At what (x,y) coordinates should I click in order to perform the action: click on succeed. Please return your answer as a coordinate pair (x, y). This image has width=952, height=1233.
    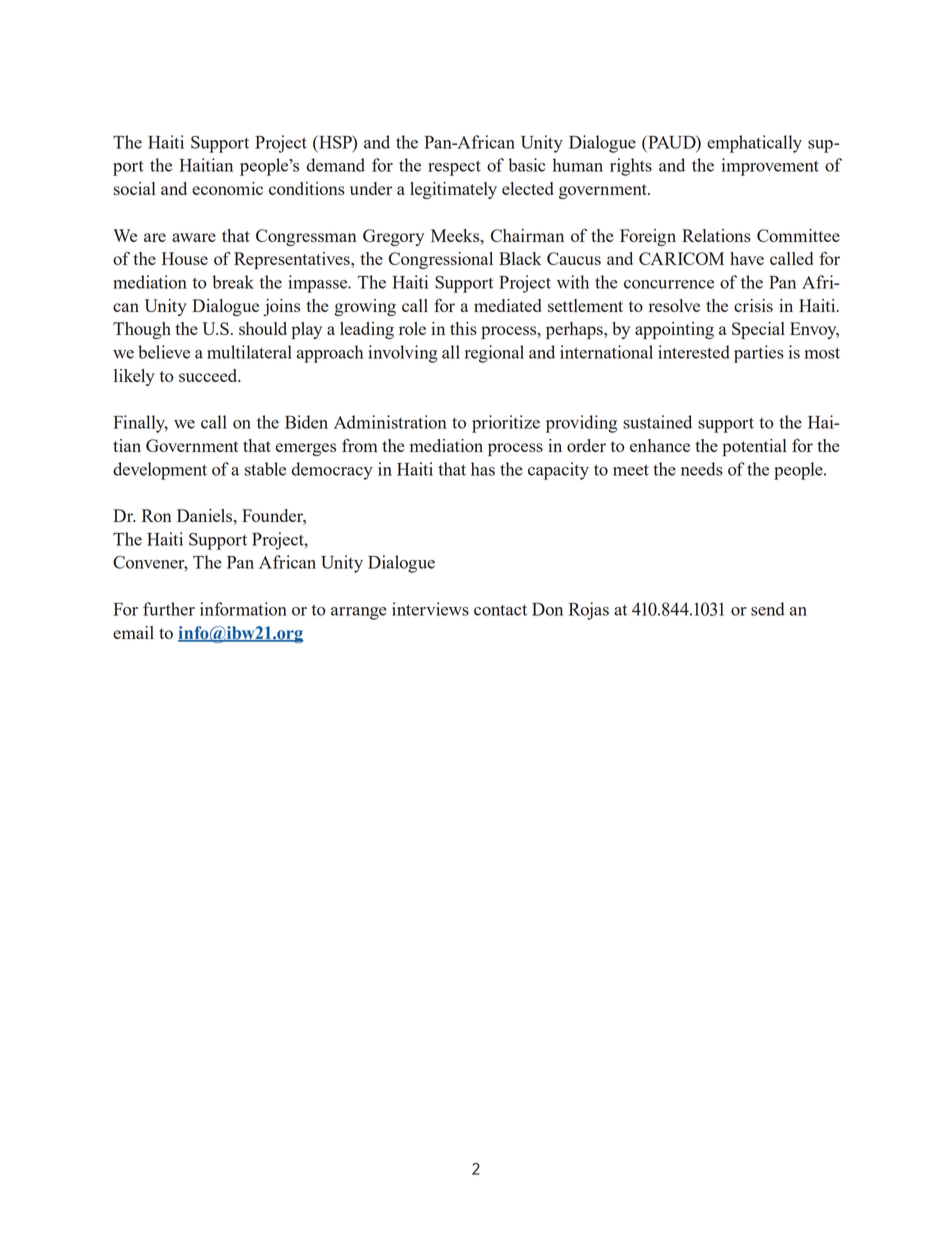
    Looking at the image, I should click on (209, 375).
